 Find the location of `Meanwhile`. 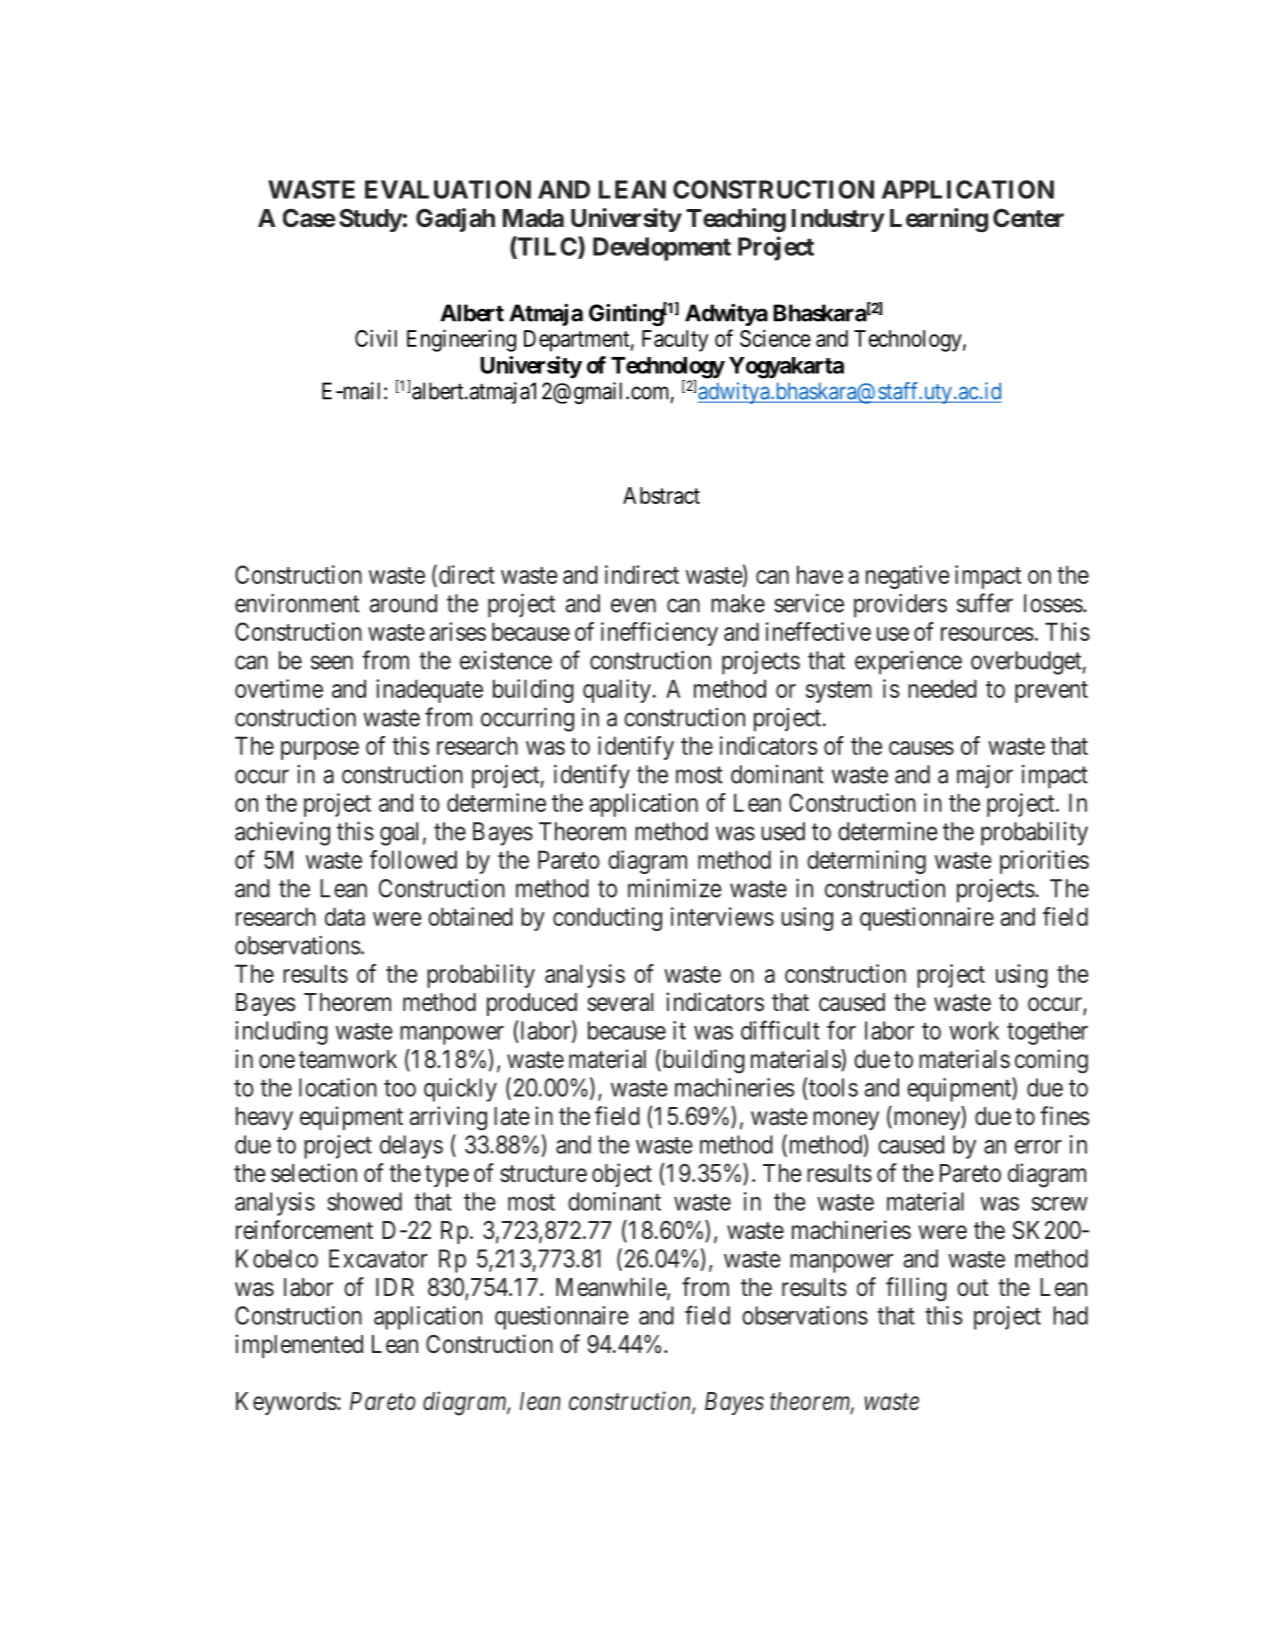

Meanwhile is located at coordinates (612, 1288).
